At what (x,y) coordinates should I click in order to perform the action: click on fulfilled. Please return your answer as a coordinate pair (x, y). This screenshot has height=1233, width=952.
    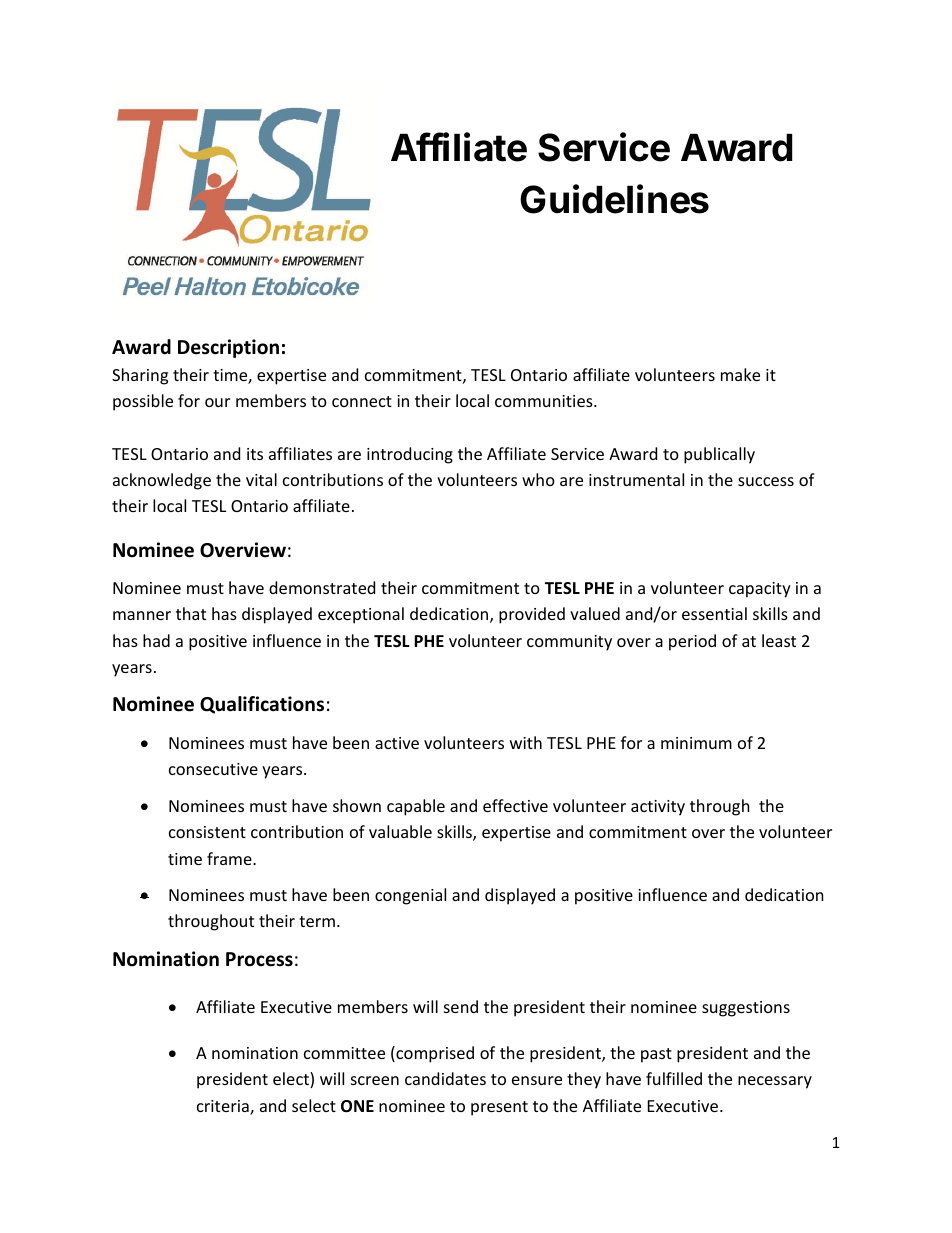
    Looking at the image, I should click on (674, 1078).
